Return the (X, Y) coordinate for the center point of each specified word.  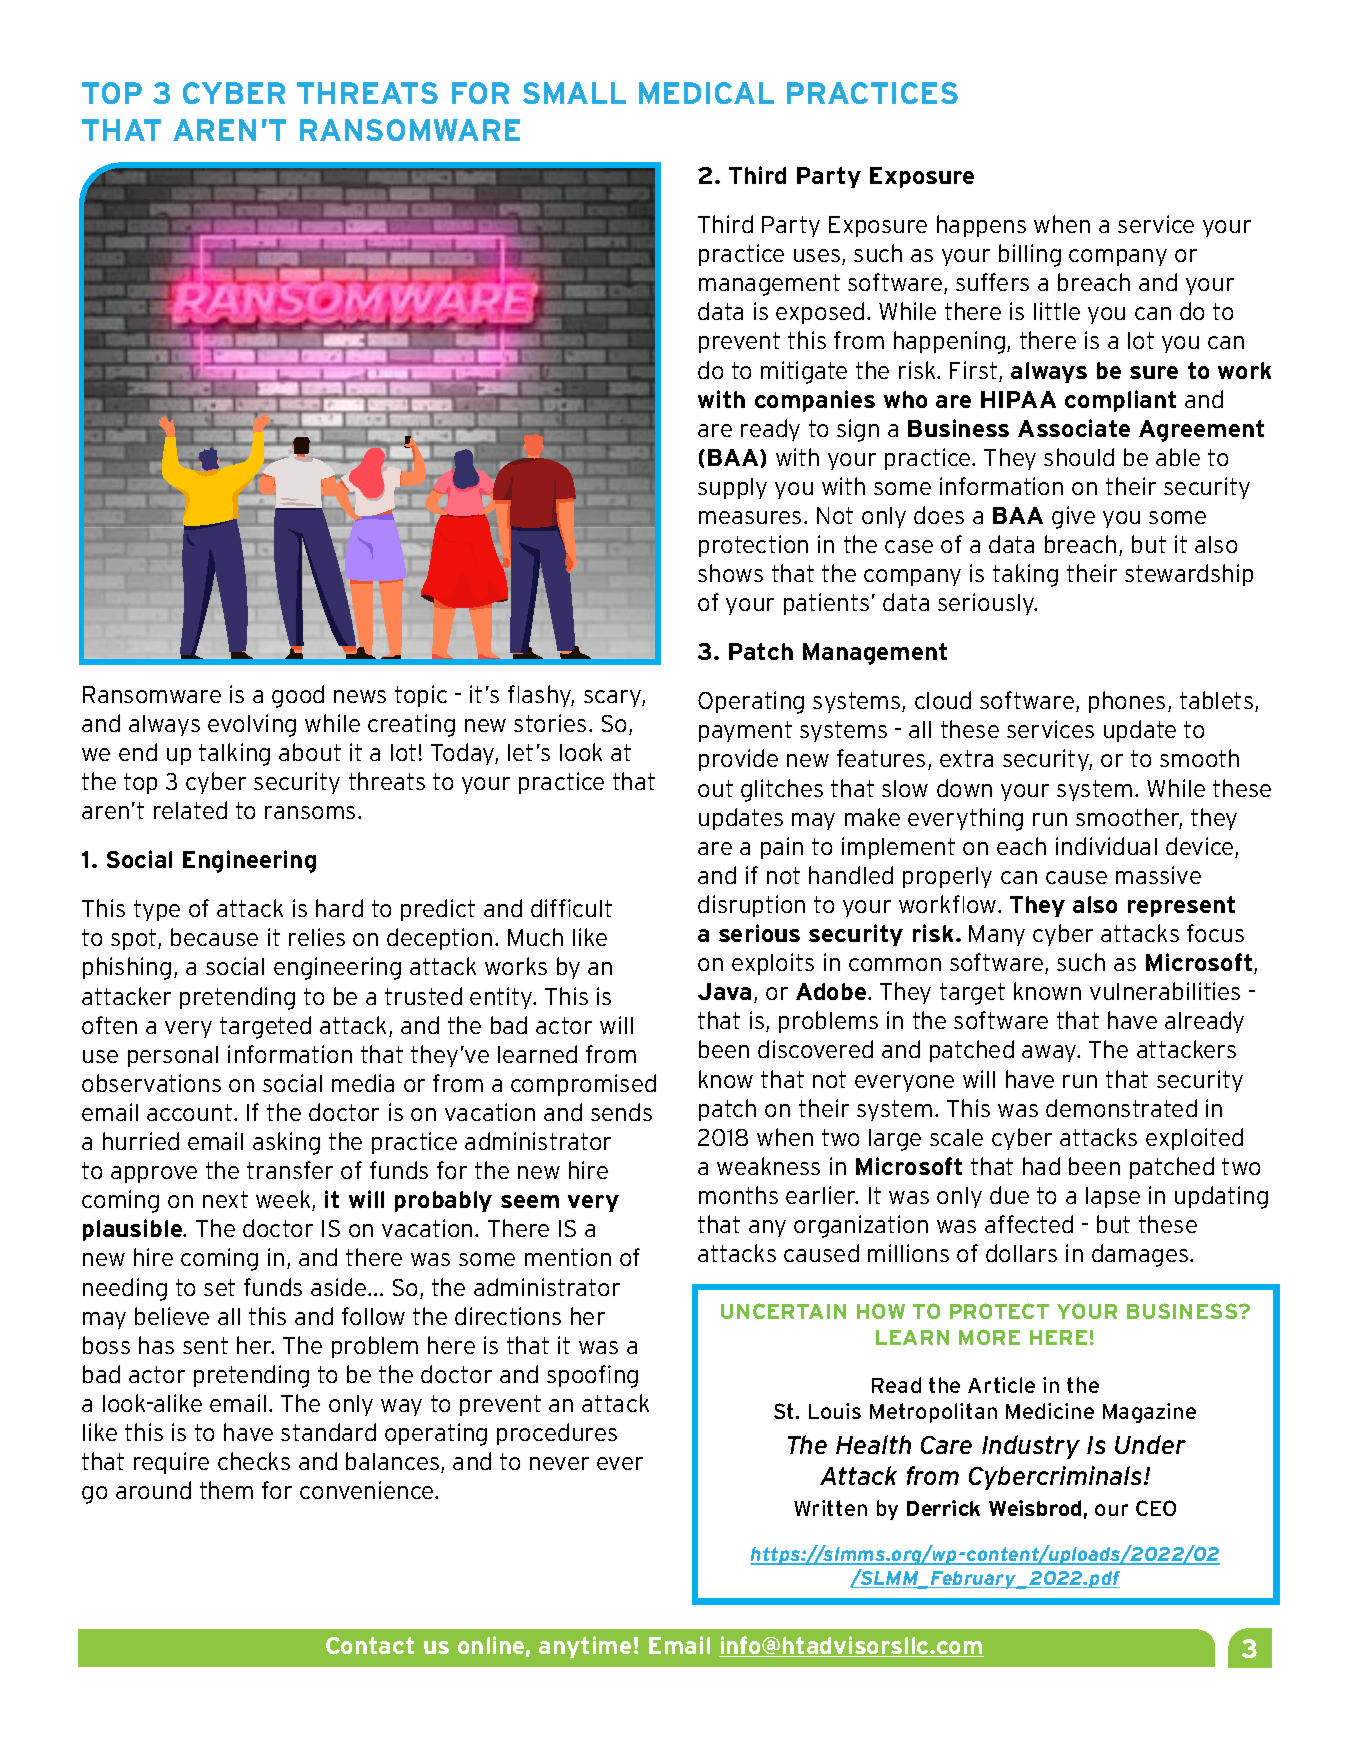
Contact (370, 1645)
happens (981, 226)
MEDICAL (706, 93)
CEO (1156, 1508)
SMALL (574, 93)
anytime (585, 1647)
